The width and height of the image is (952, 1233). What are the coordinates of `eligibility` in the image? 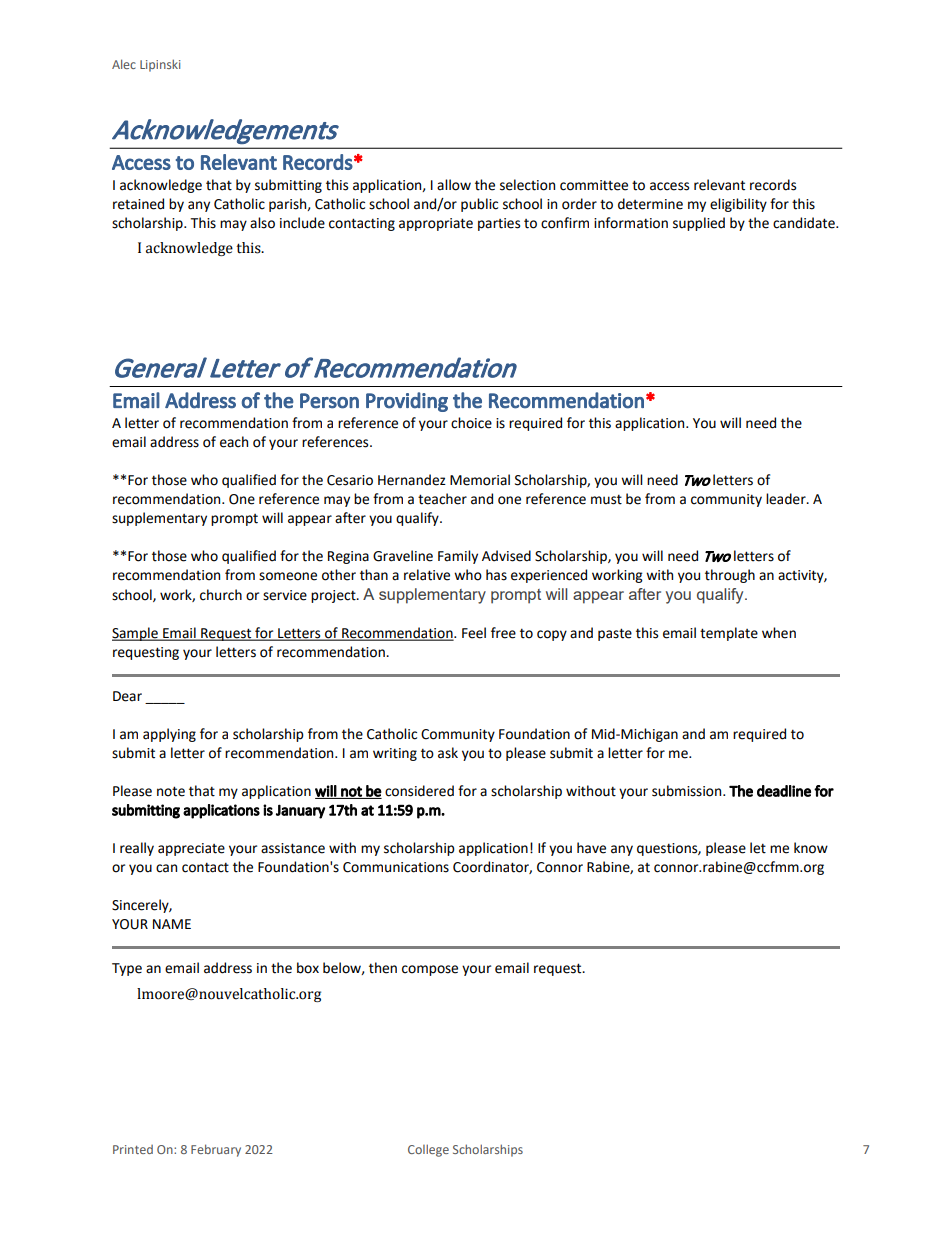 It's located at (738, 205).
